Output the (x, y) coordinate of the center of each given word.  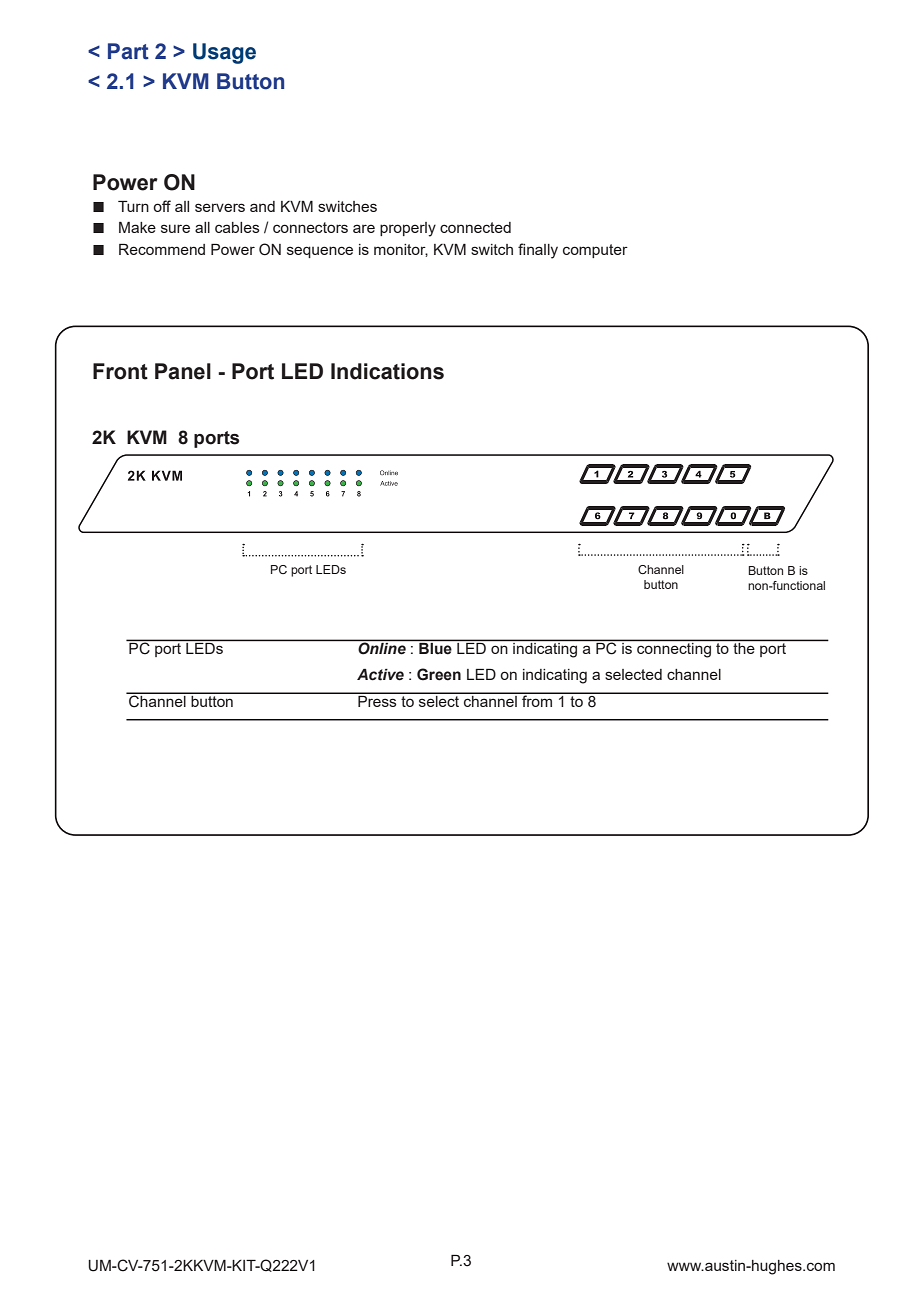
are (364, 228)
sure (175, 228)
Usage (224, 53)
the (744, 647)
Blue (435, 647)
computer (595, 251)
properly (408, 229)
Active (380, 675)
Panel (183, 371)
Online (382, 647)
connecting (674, 649)
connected (475, 227)
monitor (401, 250)
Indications (387, 371)
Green (439, 674)
